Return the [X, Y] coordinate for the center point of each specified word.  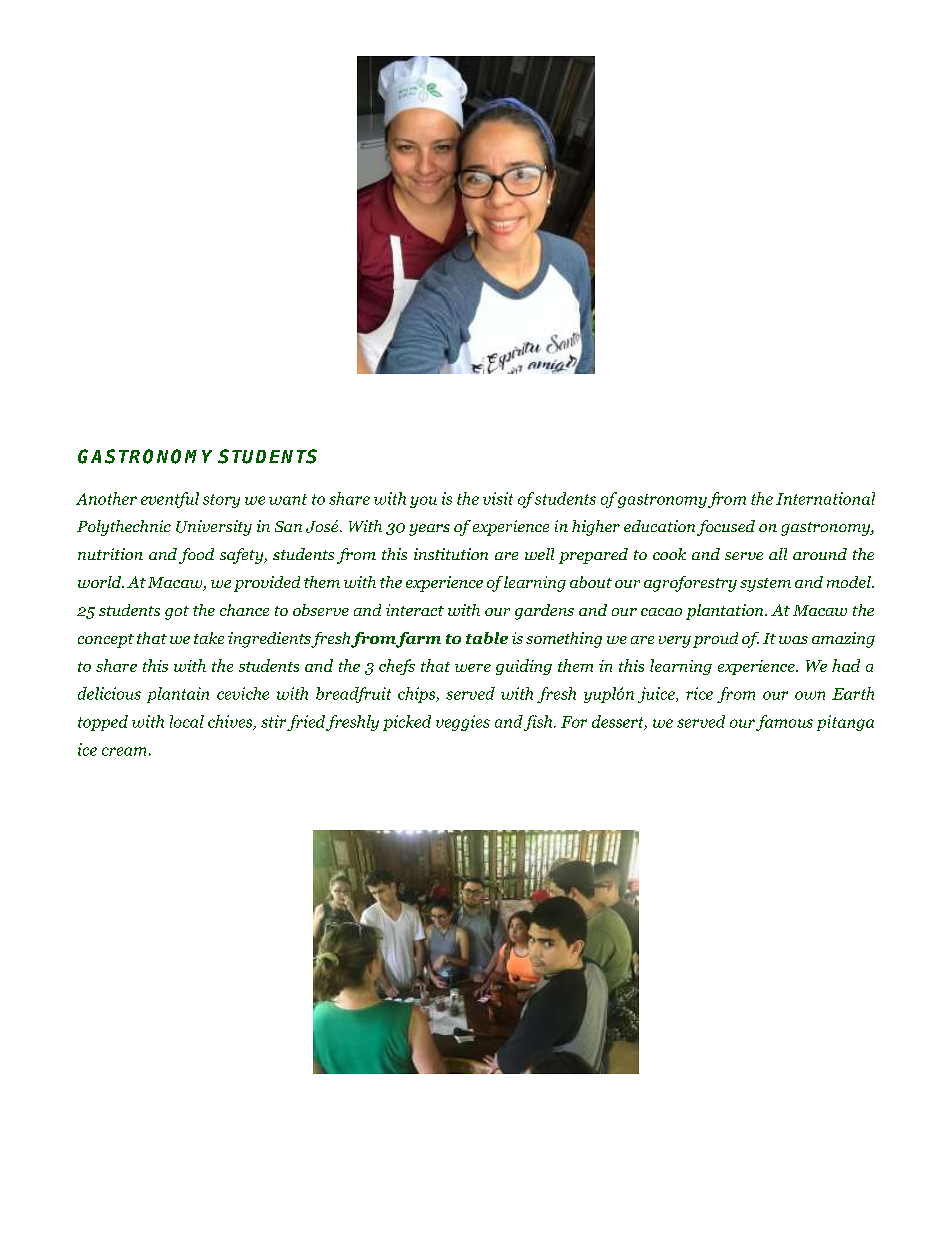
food [196, 556]
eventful [170, 500]
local [187, 721]
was [793, 640]
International [825, 498]
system [765, 585]
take [209, 638]
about [591, 582]
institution [451, 554]
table [487, 638]
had [846, 665]
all [778, 554]
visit [498, 498]
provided [267, 584]
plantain [178, 695]
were [473, 668]
